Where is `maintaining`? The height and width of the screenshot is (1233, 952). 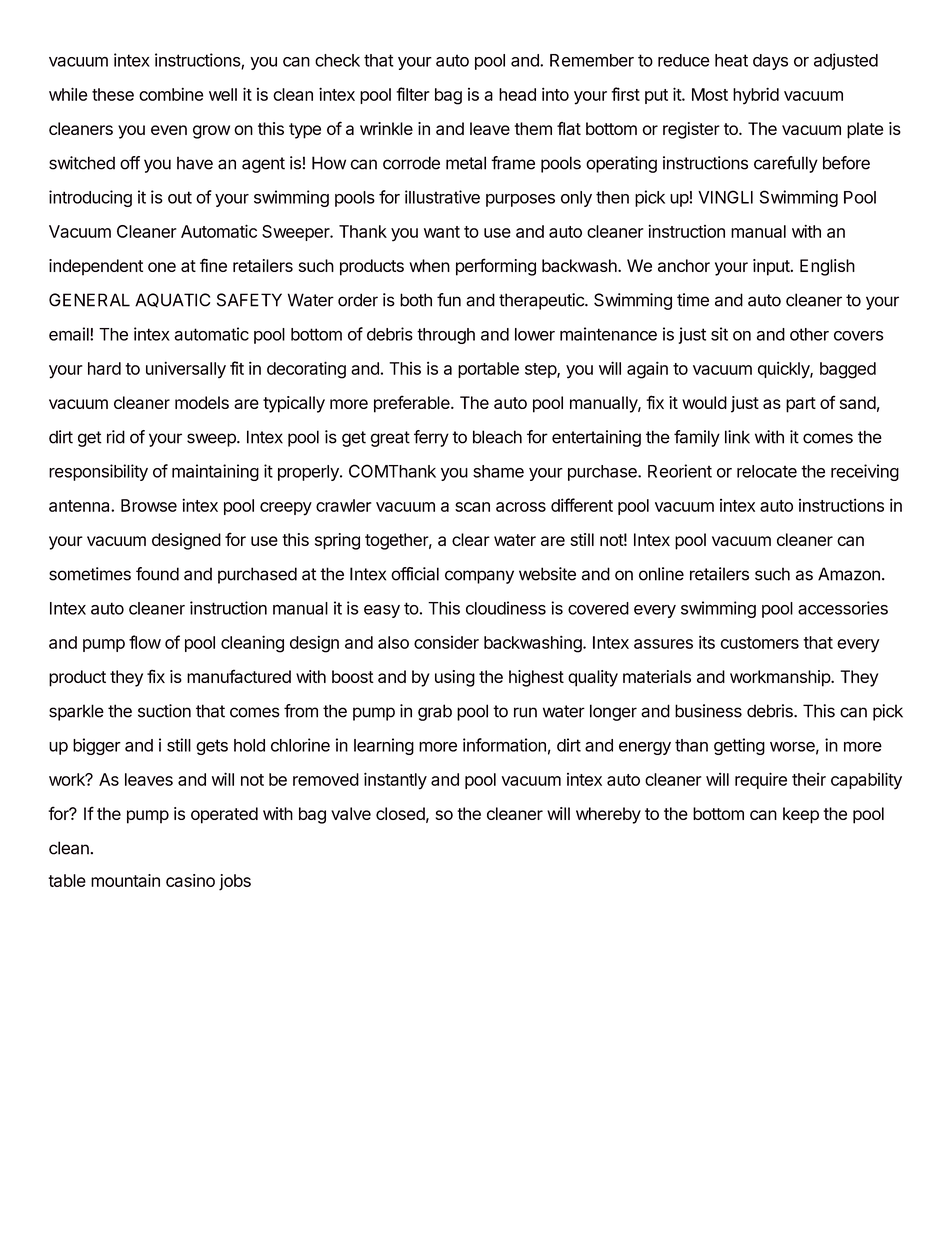 maintaining is located at coordinates (215, 472).
